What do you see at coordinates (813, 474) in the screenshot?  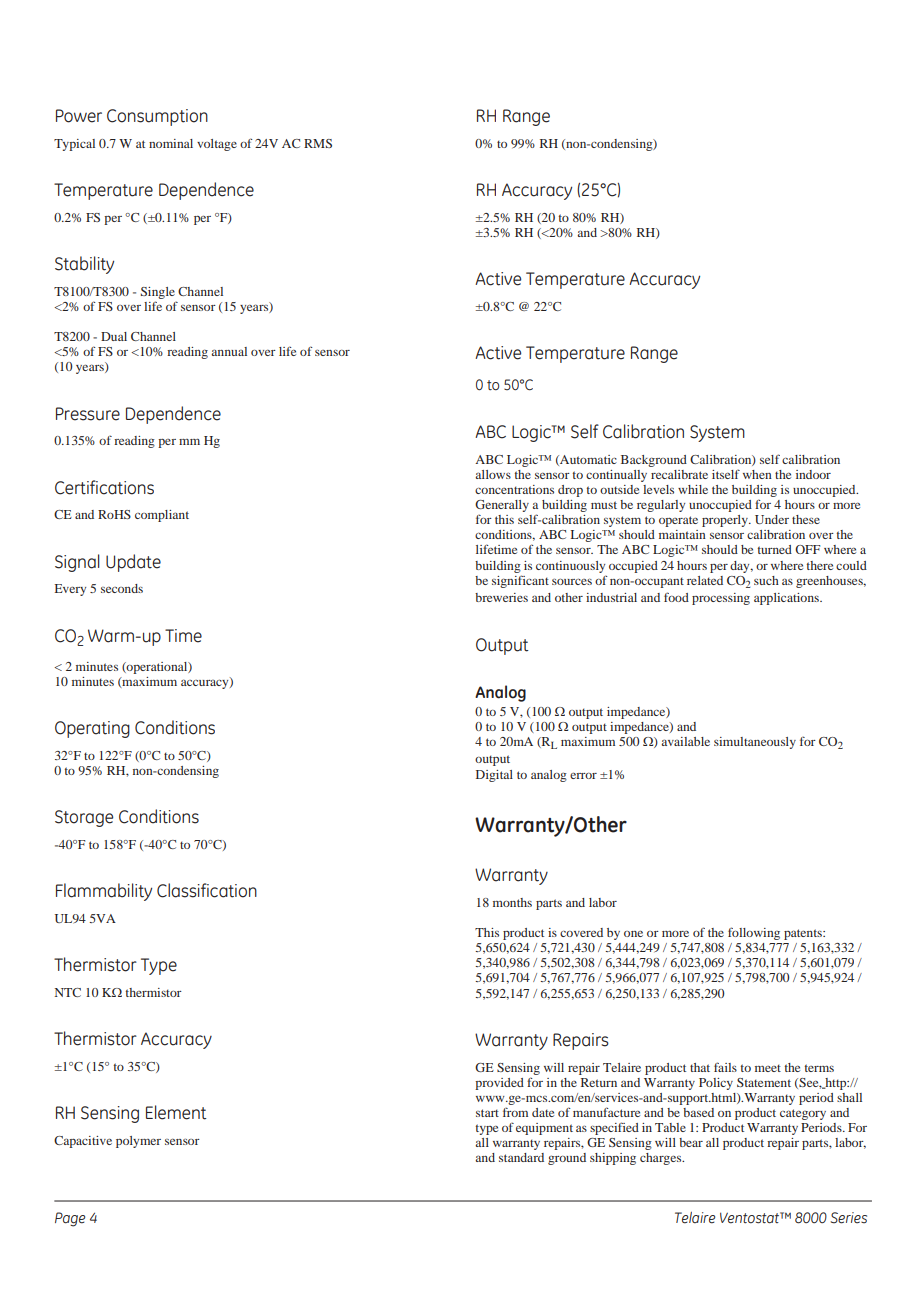 I see `indoor` at bounding box center [813, 474].
